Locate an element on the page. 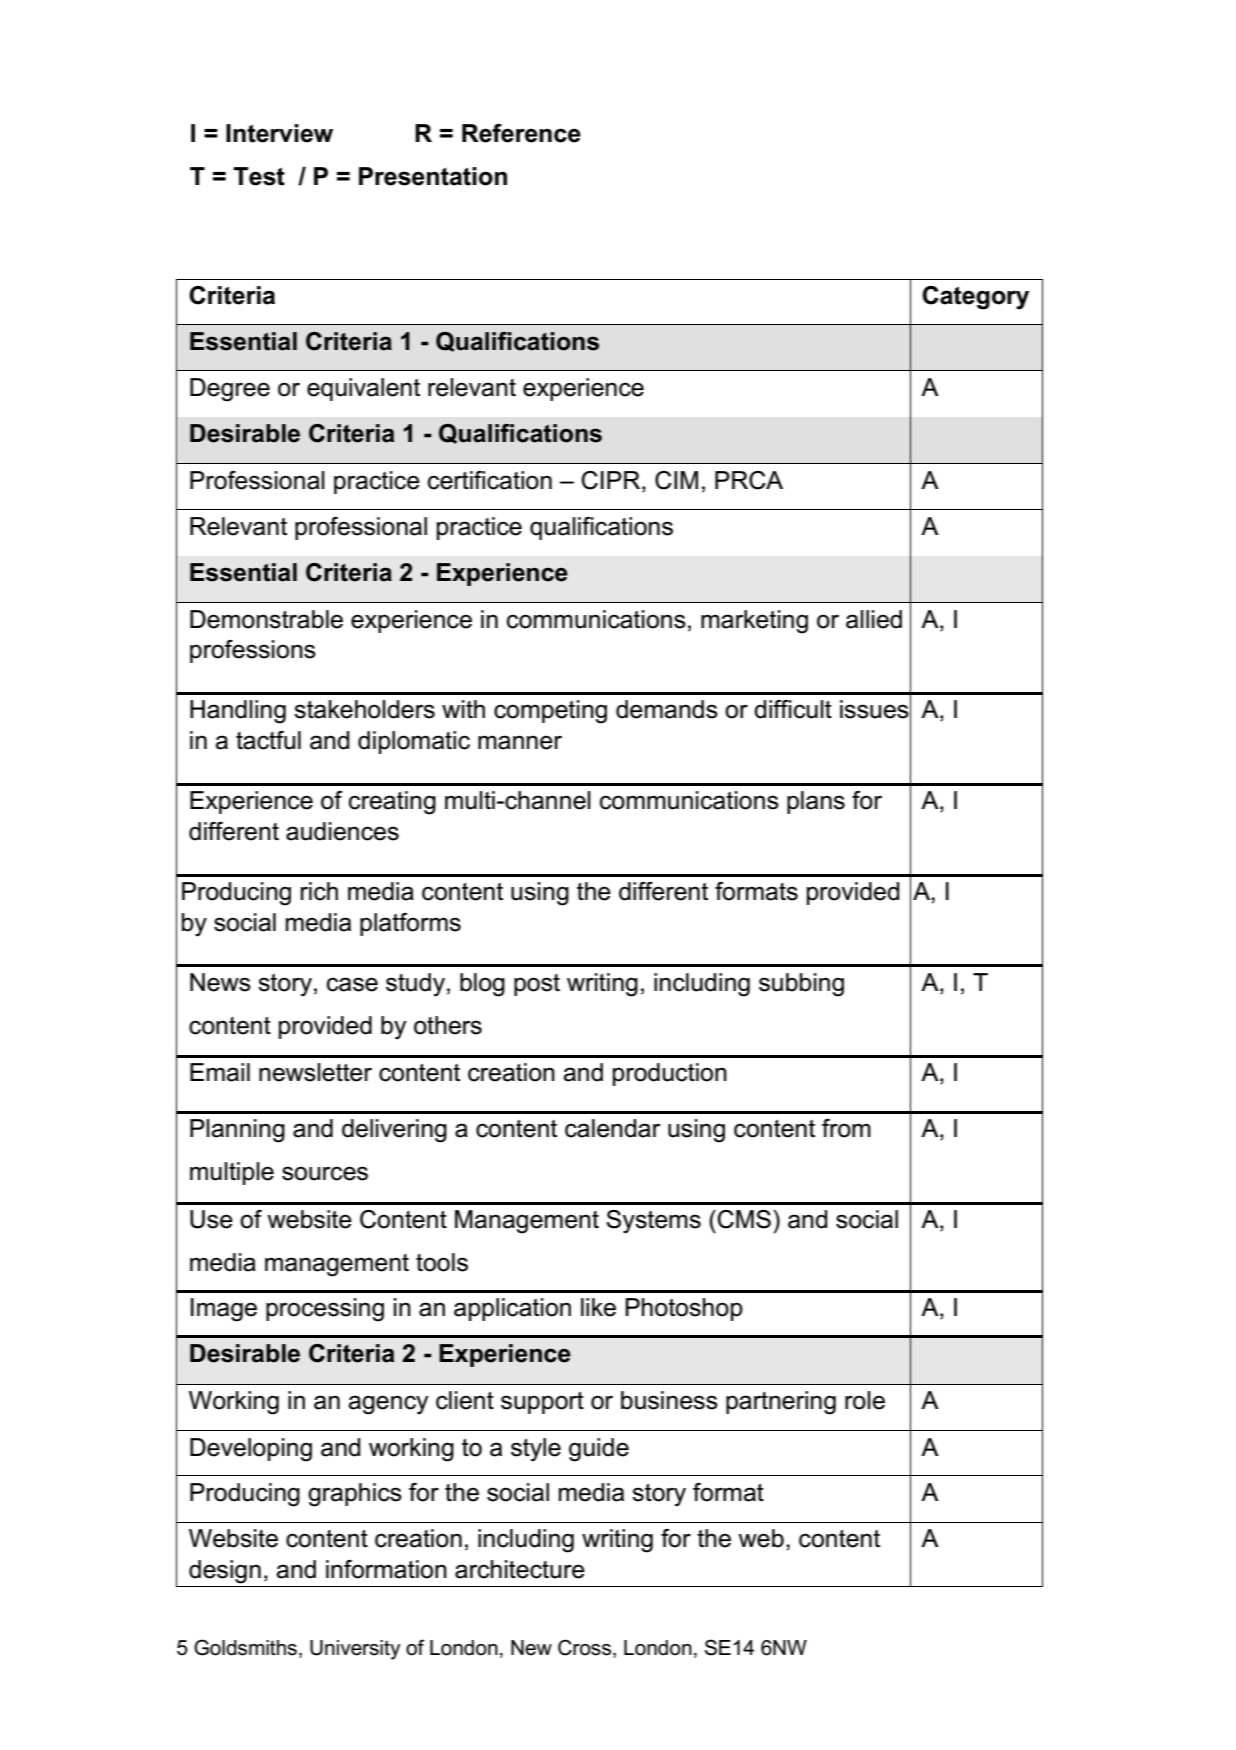  Reference is located at coordinates (521, 133).
